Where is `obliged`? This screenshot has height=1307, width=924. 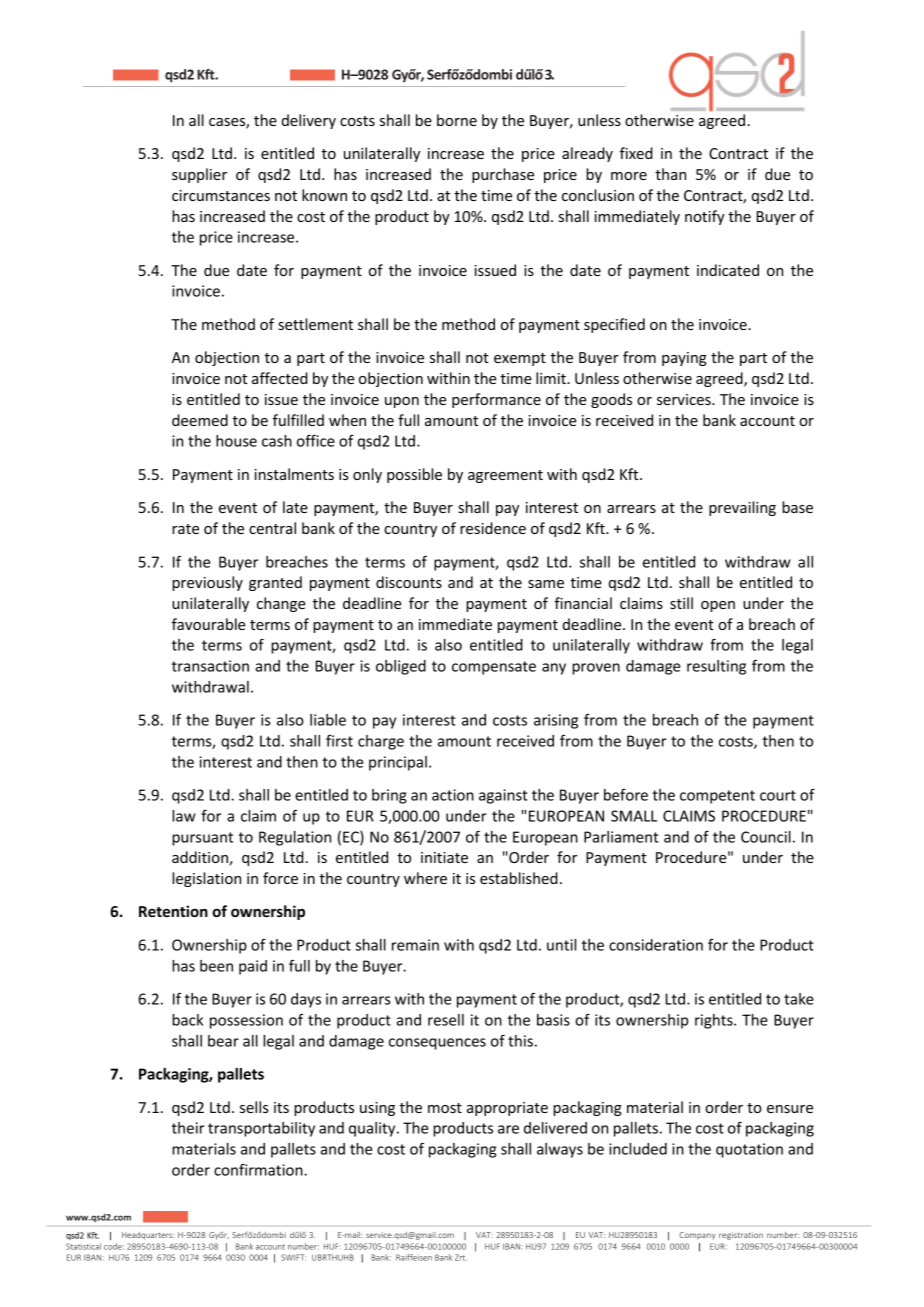
obliged is located at coordinates (401, 667).
